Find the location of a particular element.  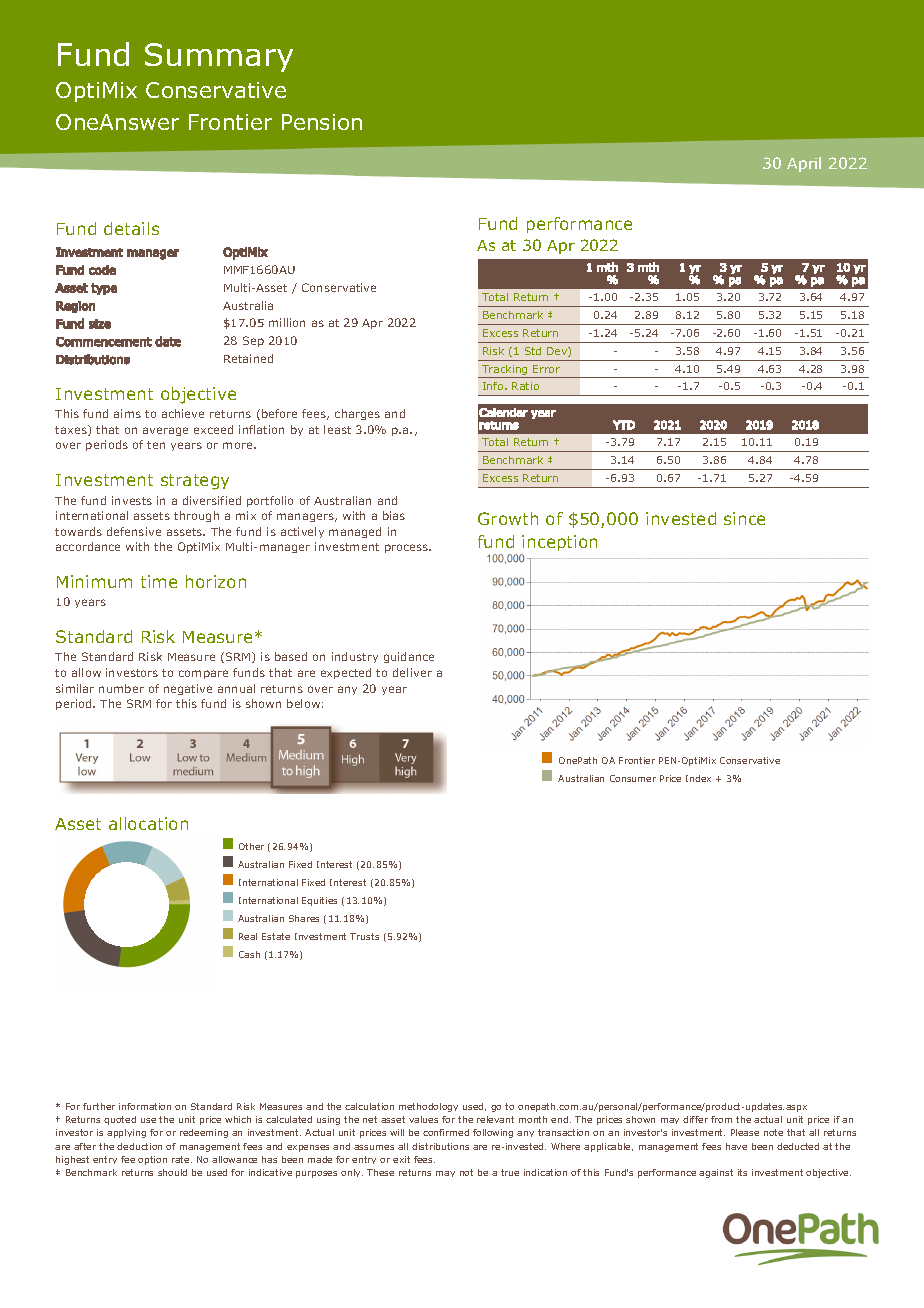

YTD is located at coordinates (624, 425).
